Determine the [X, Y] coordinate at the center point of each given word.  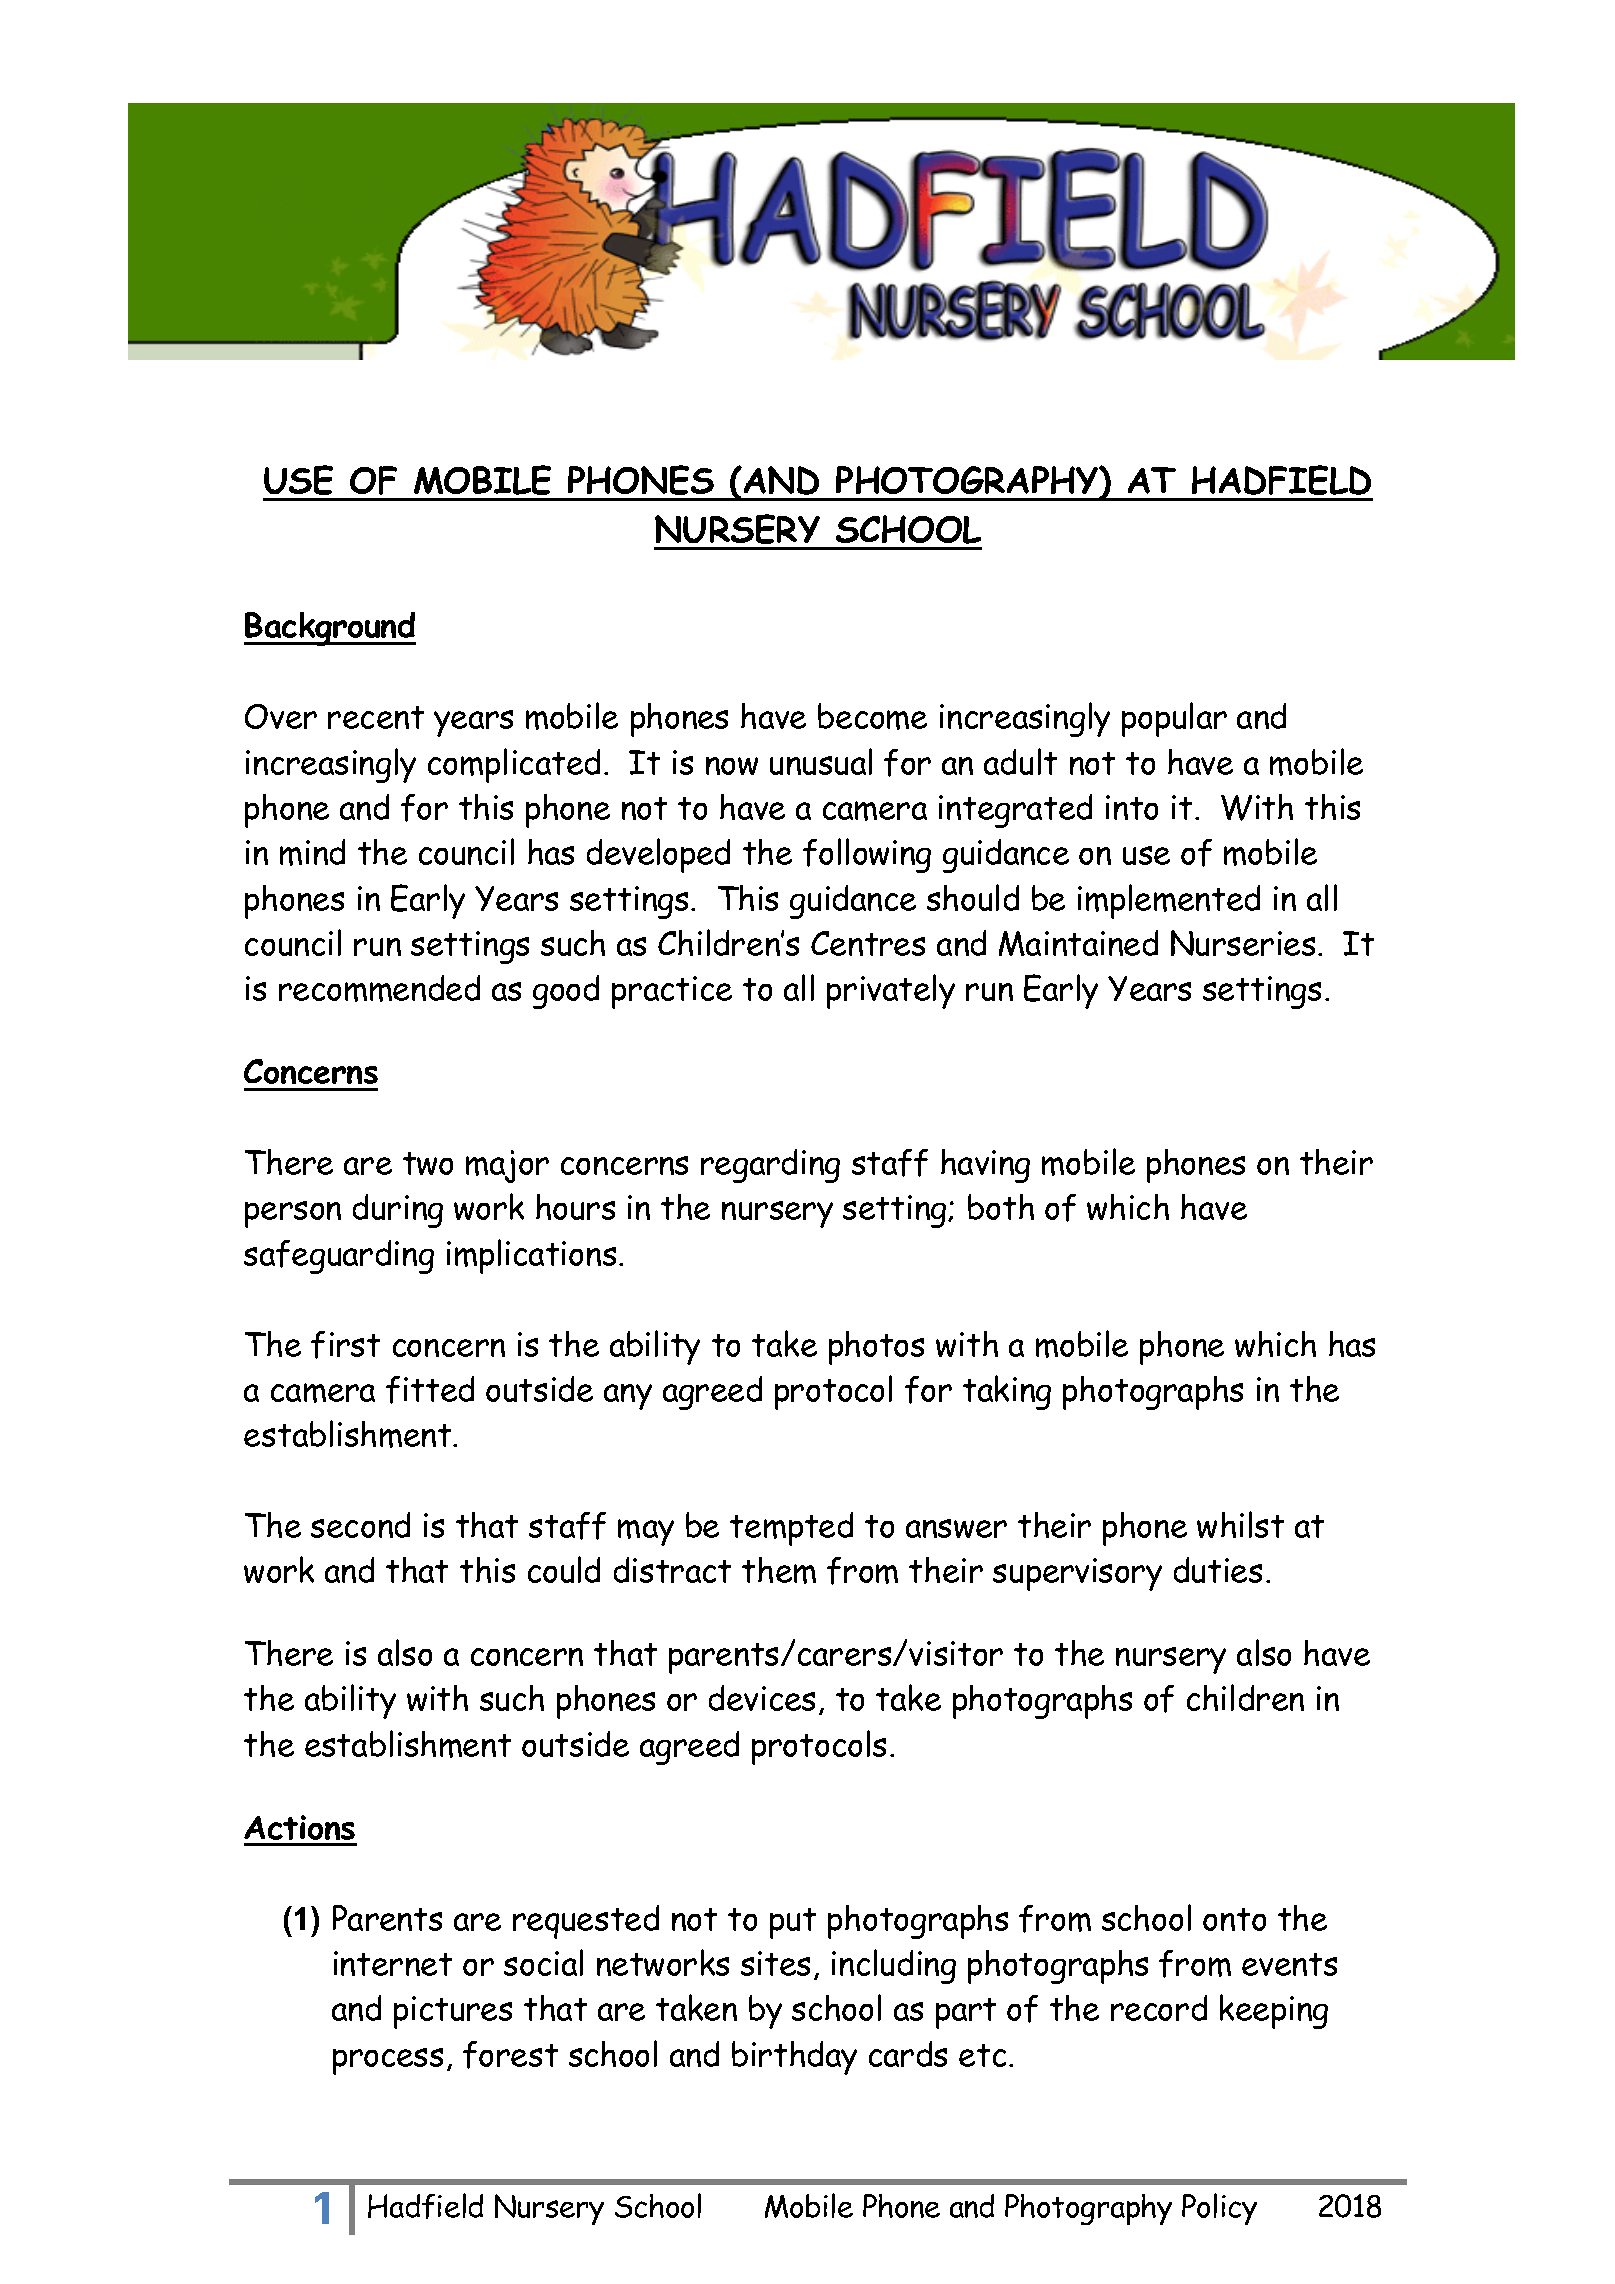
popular [1174, 719]
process [388, 2061]
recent [376, 717]
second [360, 1525]
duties [1218, 1570]
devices [762, 1698]
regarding [770, 1166]
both [1001, 1207]
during [398, 1211]
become [872, 716]
